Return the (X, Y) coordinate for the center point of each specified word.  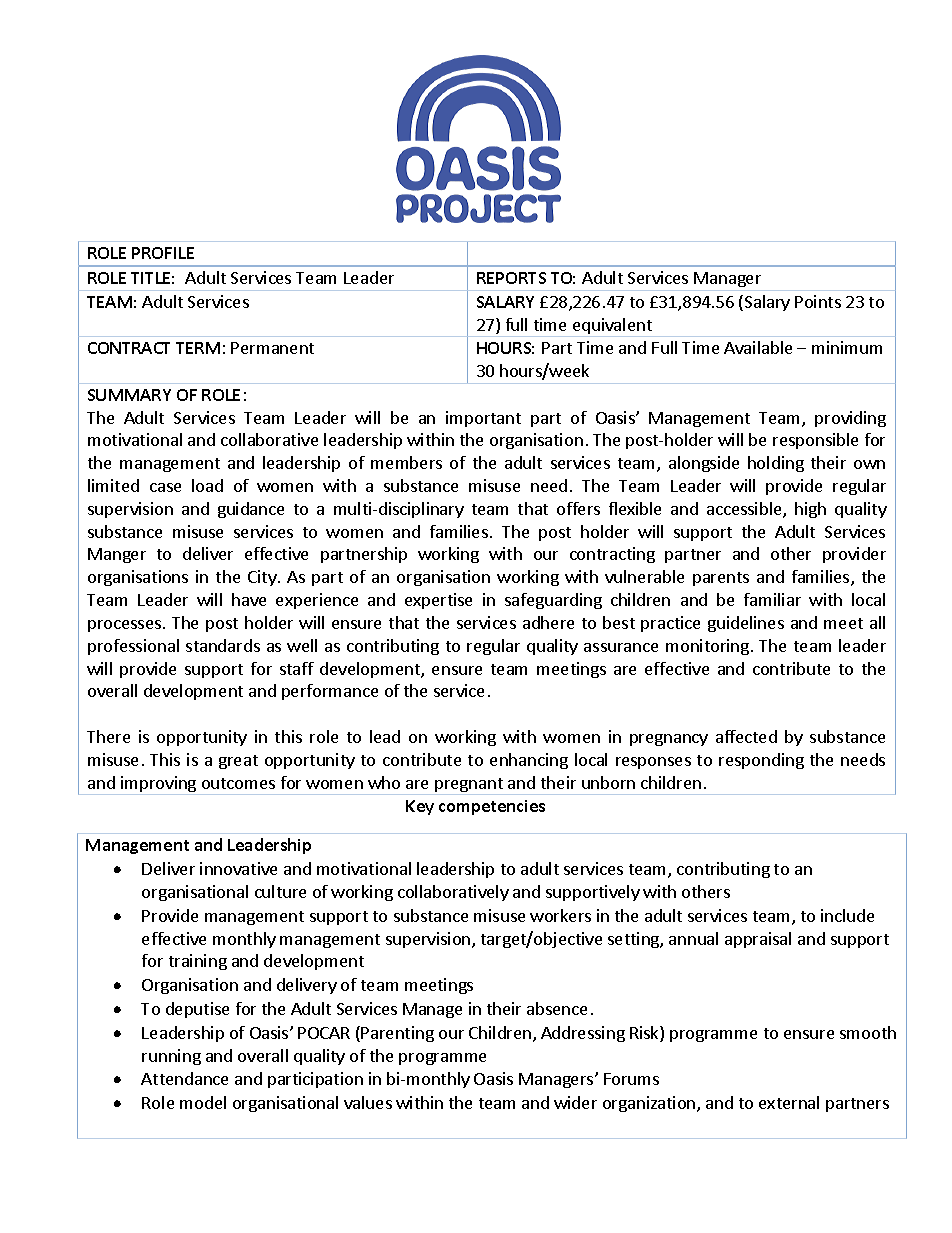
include (847, 915)
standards (223, 645)
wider (575, 1102)
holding (776, 464)
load (207, 485)
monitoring (709, 647)
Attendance (184, 1078)
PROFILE (163, 253)
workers (560, 915)
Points (818, 301)
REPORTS (511, 278)
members (406, 462)
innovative (238, 868)
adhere (548, 622)
